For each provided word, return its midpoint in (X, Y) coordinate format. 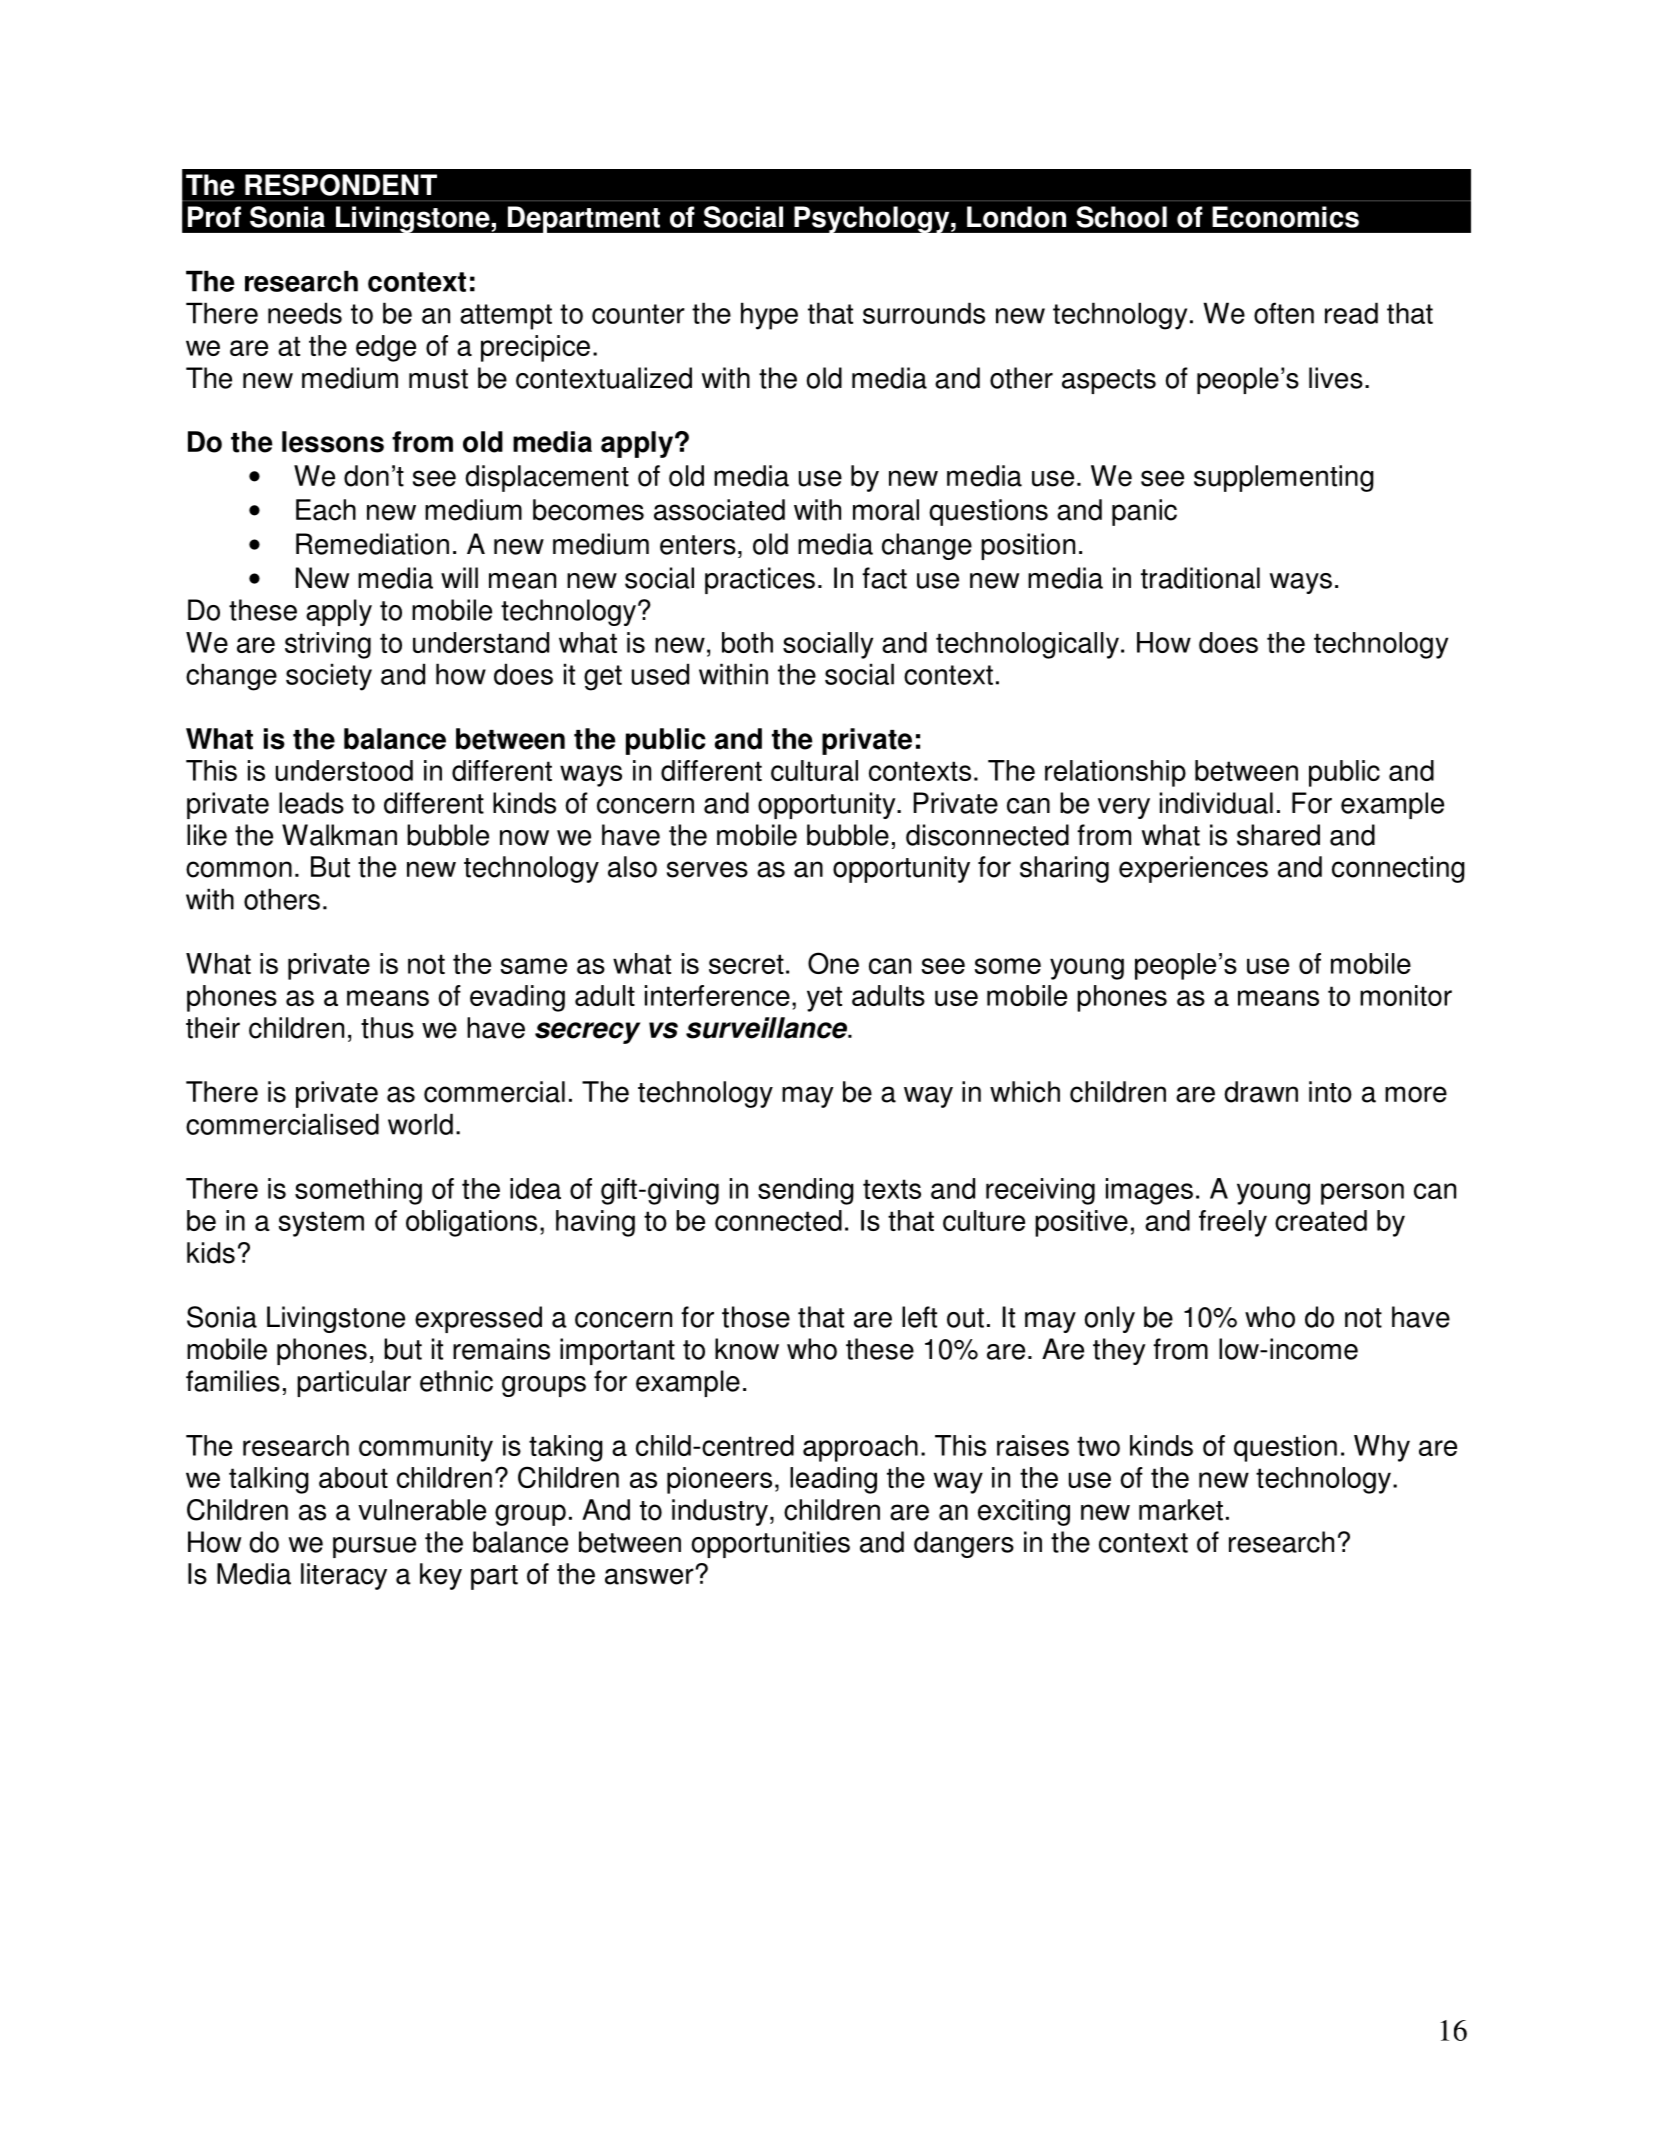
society (329, 677)
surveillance (768, 1028)
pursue (374, 1547)
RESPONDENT (341, 185)
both (747, 642)
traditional (1200, 578)
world (420, 1124)
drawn (1261, 1092)
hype (769, 316)
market (1181, 1510)
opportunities (770, 1544)
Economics (1285, 217)
